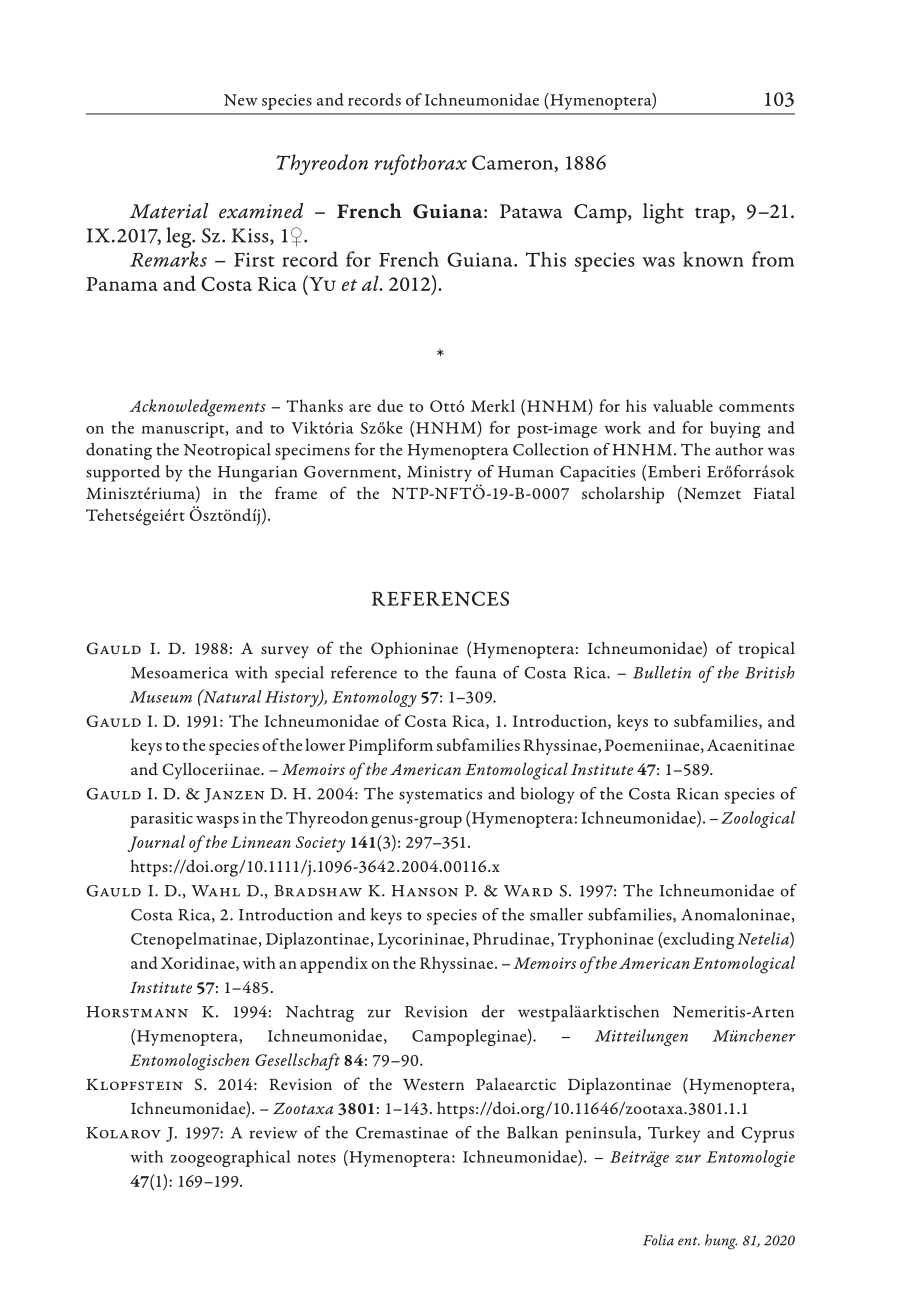  Describe the element at coordinates (273, 1133) in the screenshot. I see `review` at that location.
